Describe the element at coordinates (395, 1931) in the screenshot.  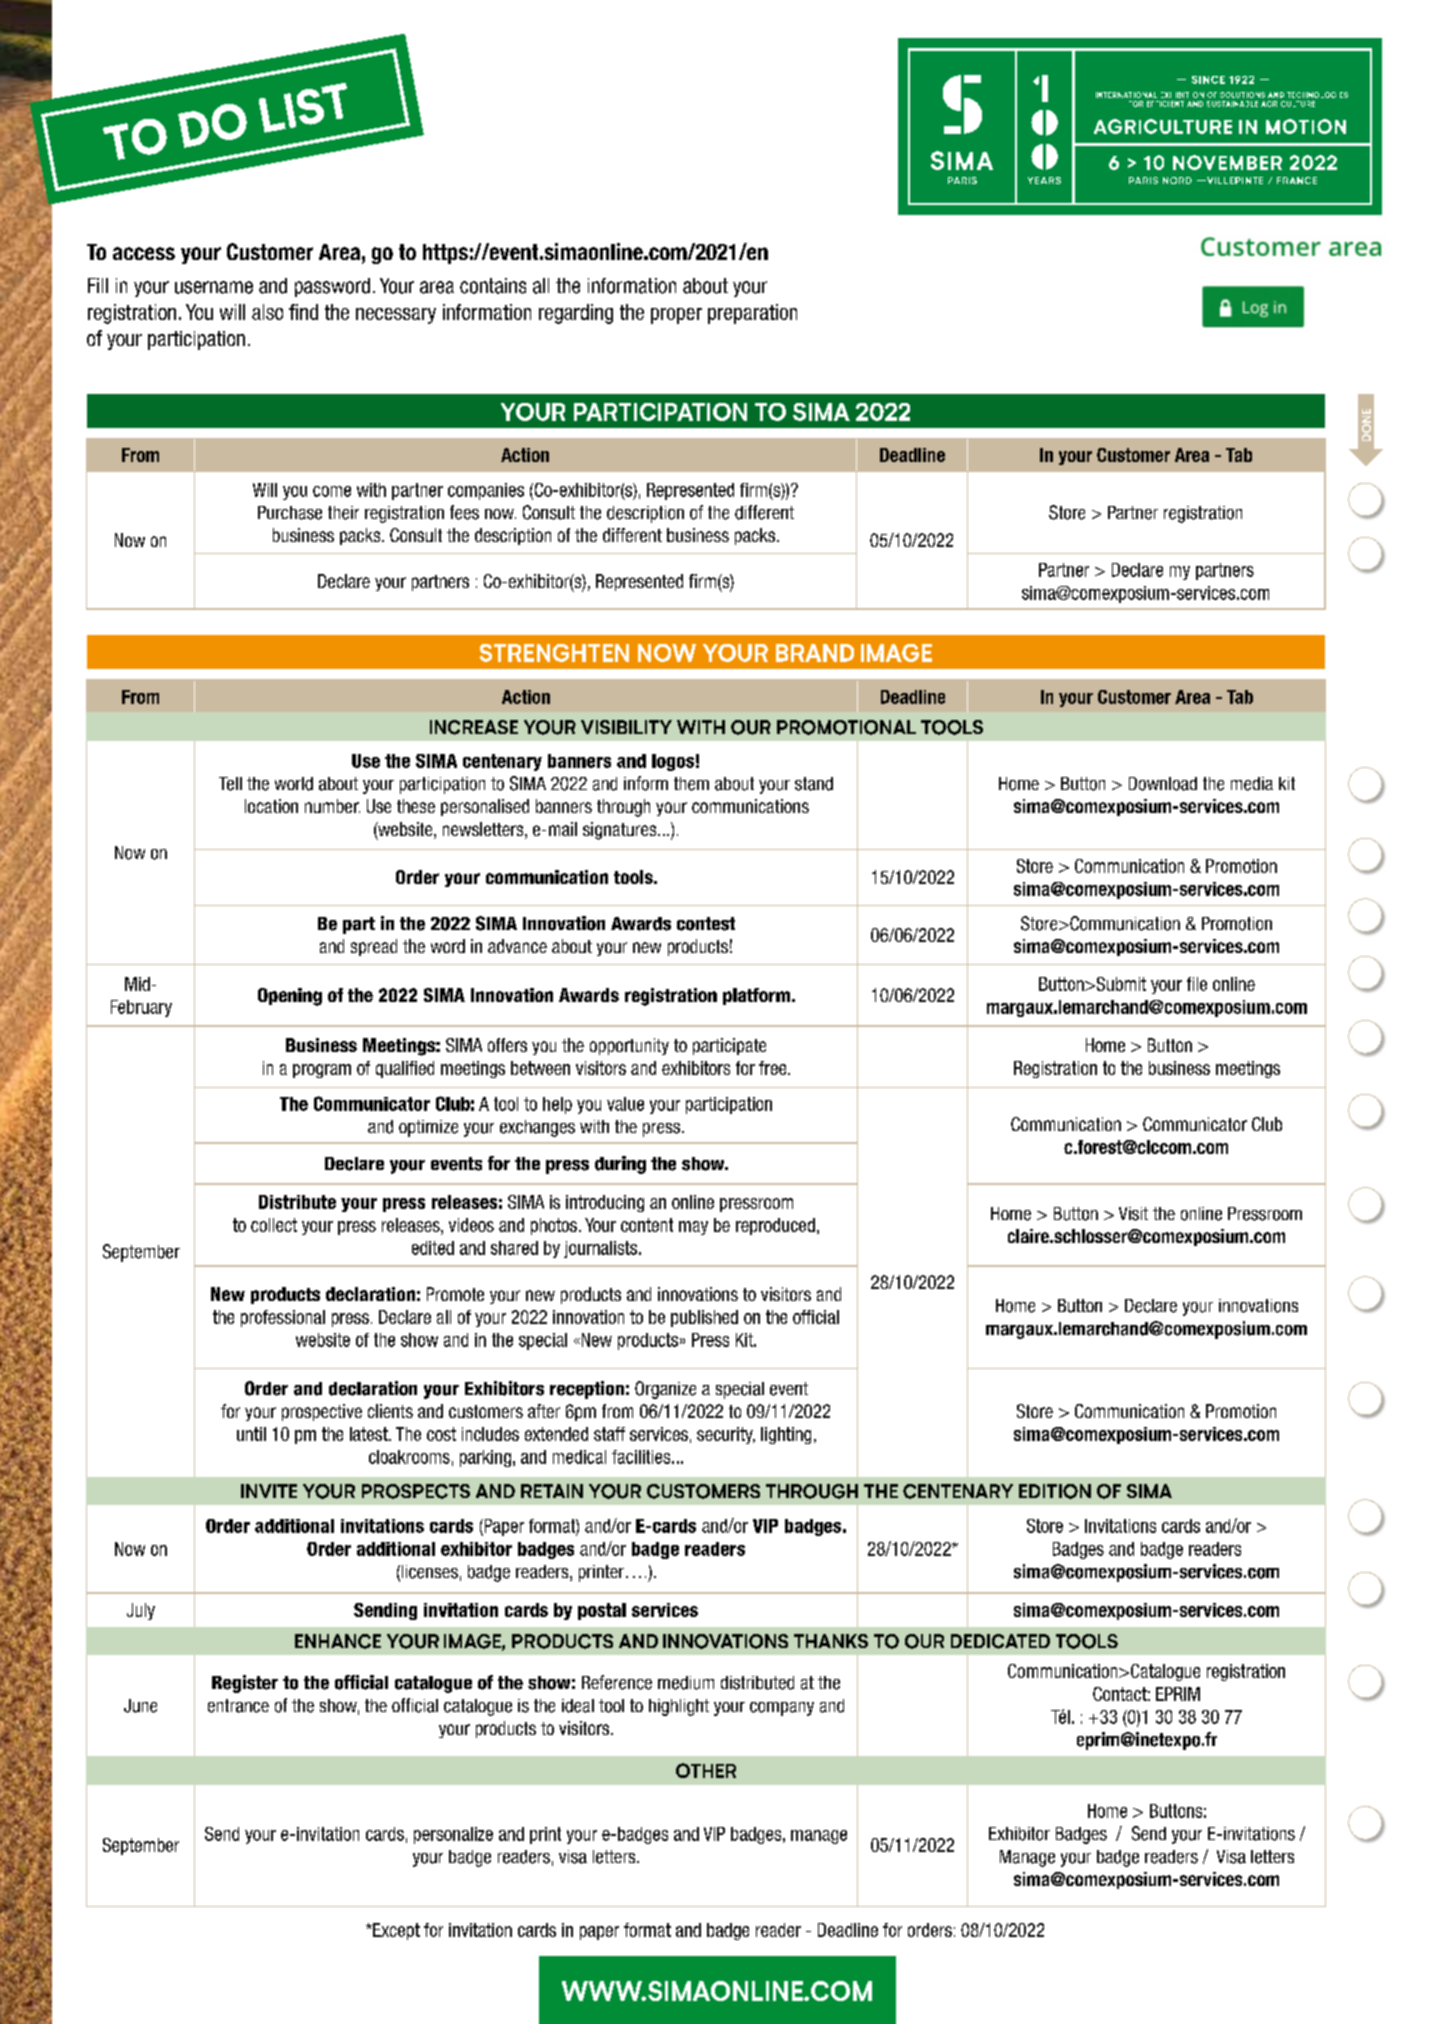
I see `Except` at that location.
